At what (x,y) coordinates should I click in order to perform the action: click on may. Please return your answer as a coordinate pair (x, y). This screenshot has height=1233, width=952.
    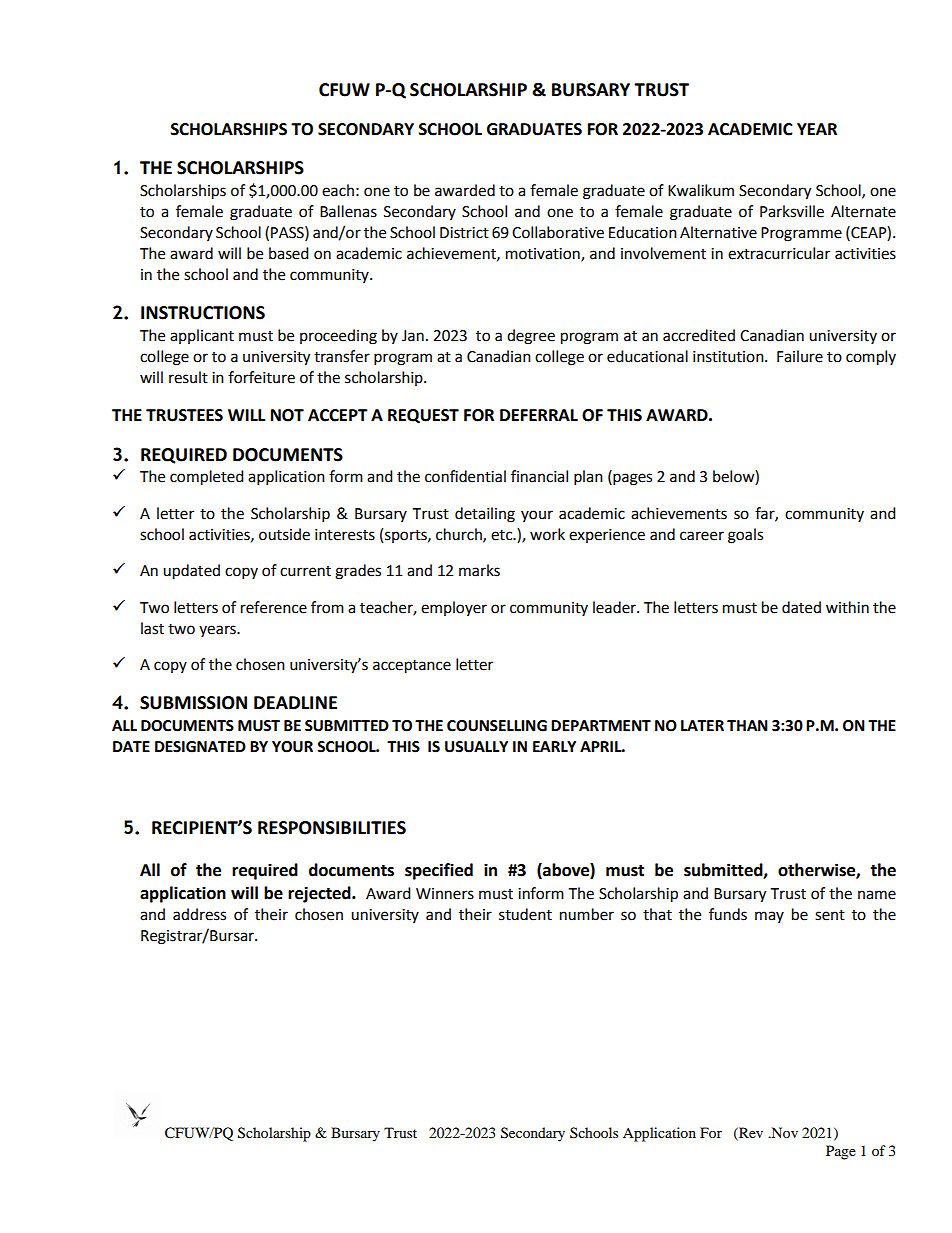
    Looking at the image, I should click on (769, 917).
